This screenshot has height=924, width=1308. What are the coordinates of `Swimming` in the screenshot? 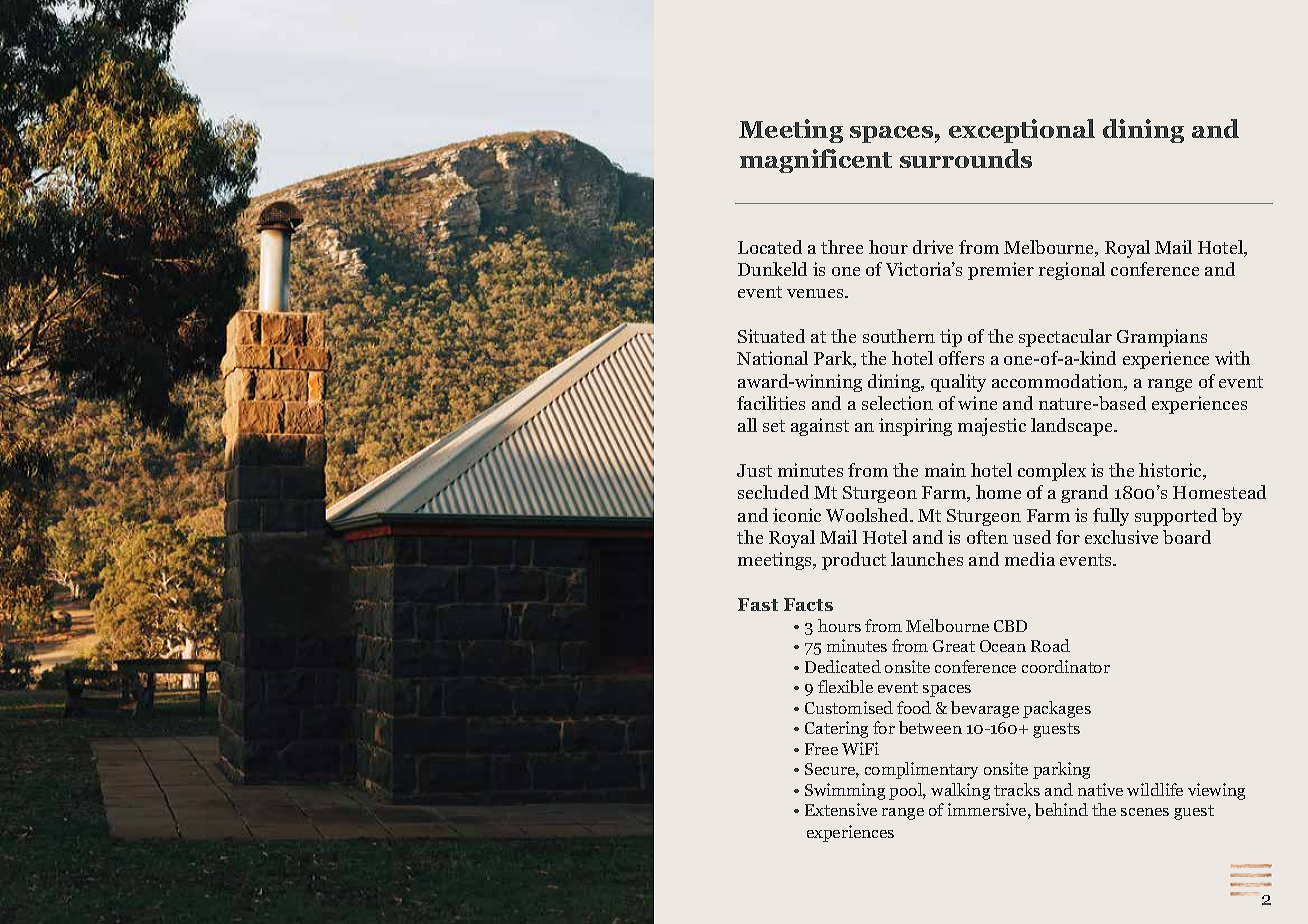 It's located at (845, 791).
